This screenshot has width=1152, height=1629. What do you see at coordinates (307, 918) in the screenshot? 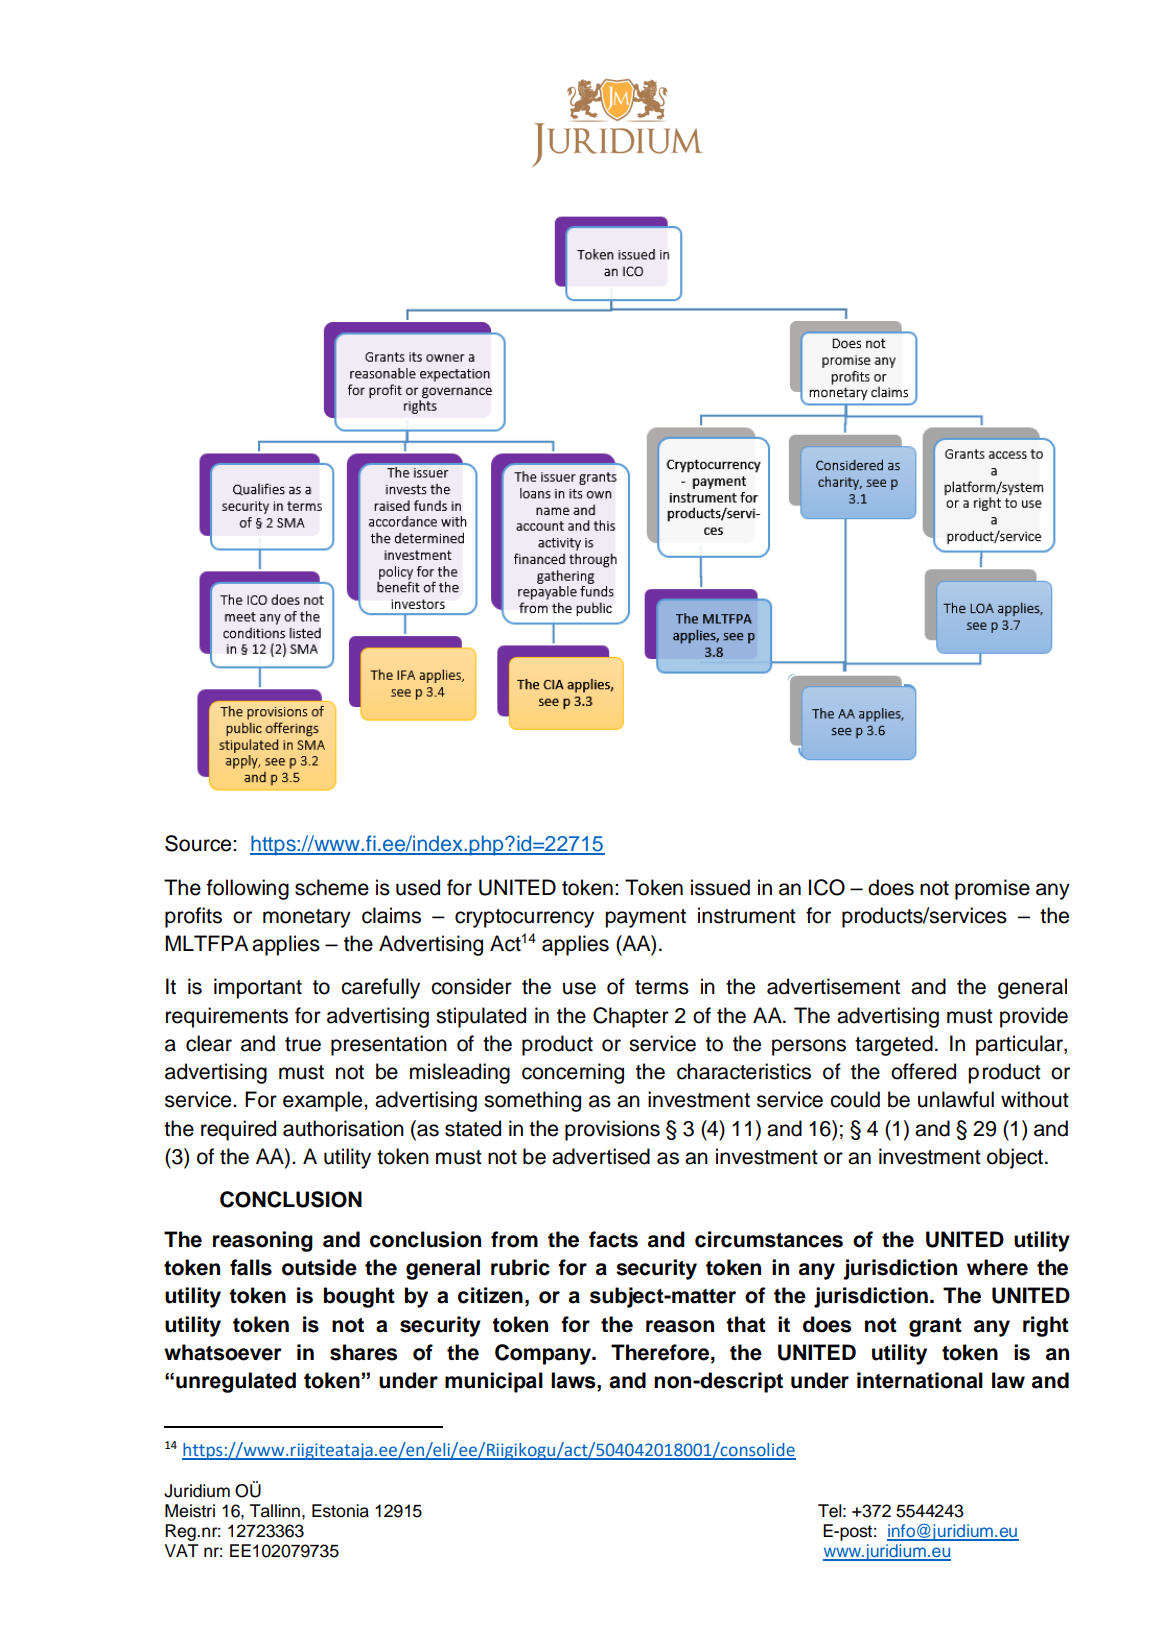
I see `monetary` at bounding box center [307, 918].
